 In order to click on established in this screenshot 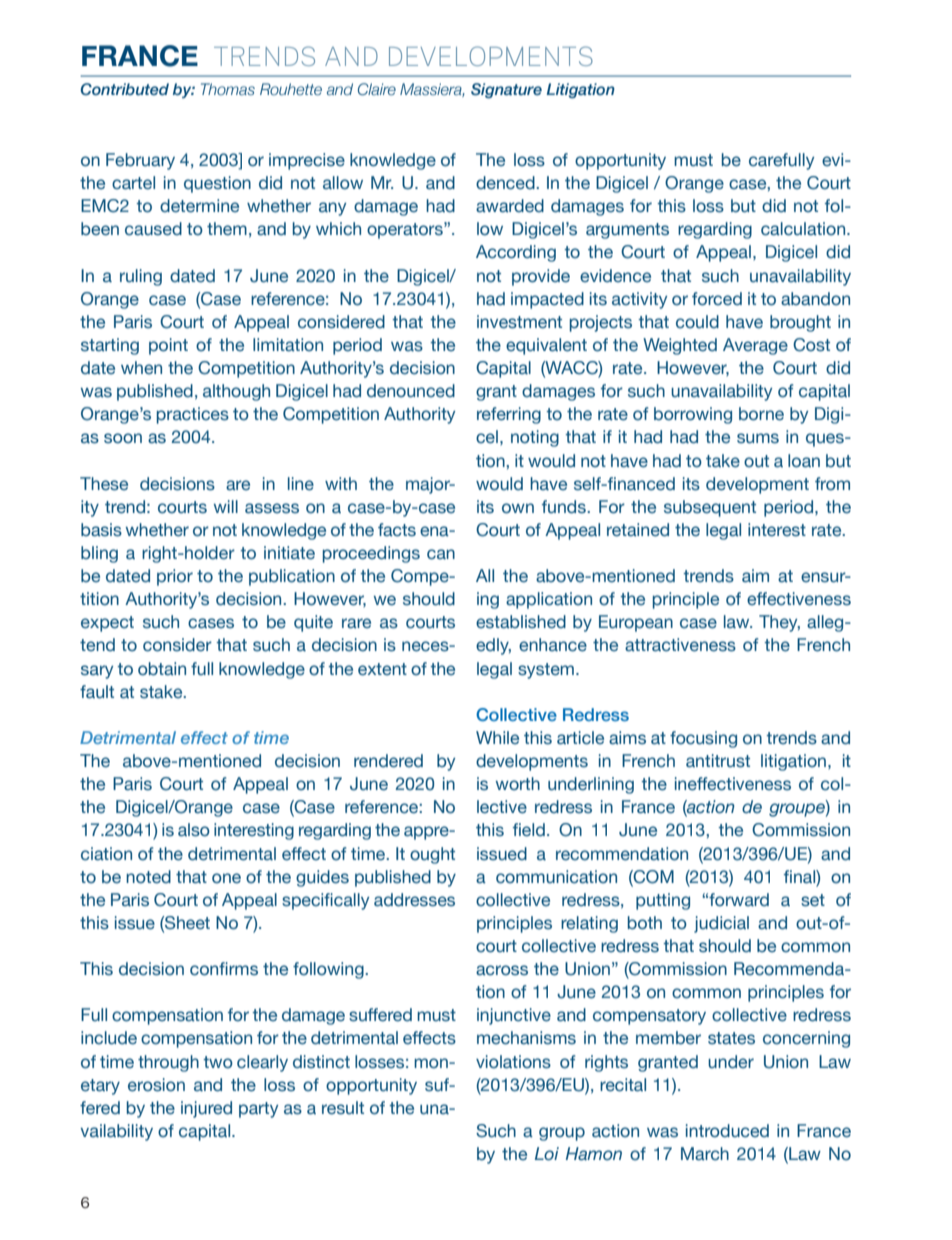, I will do `click(521, 622)`.
